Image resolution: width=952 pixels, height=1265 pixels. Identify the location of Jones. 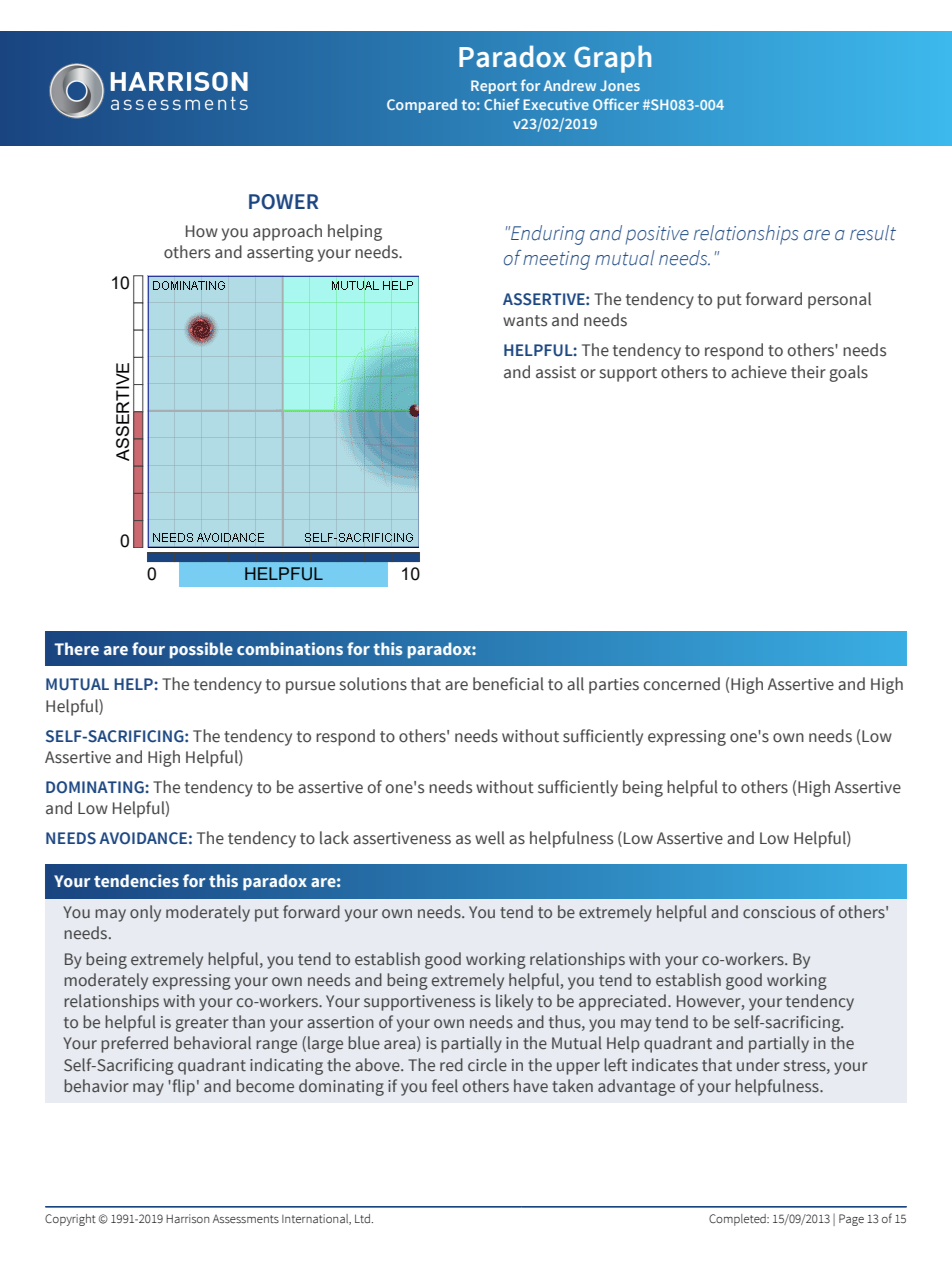
(620, 85).
